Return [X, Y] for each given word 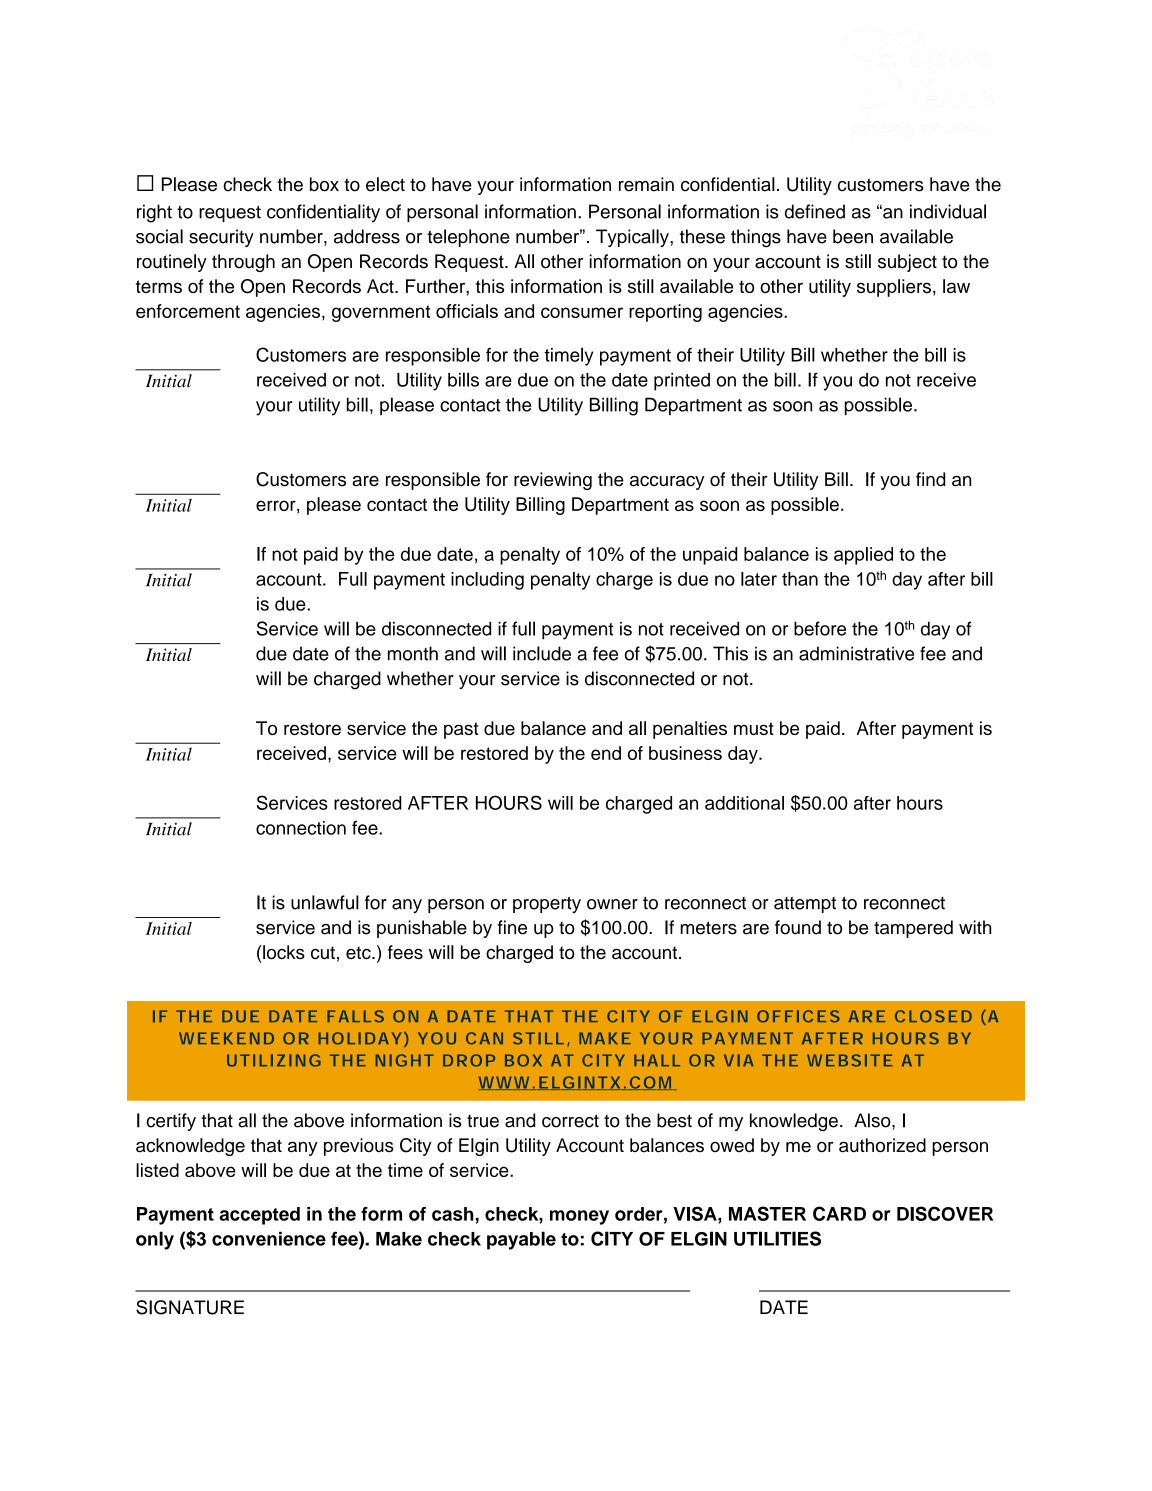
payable [521, 1240]
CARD [839, 1213]
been [853, 236]
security [221, 238]
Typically [633, 238]
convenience [269, 1238]
